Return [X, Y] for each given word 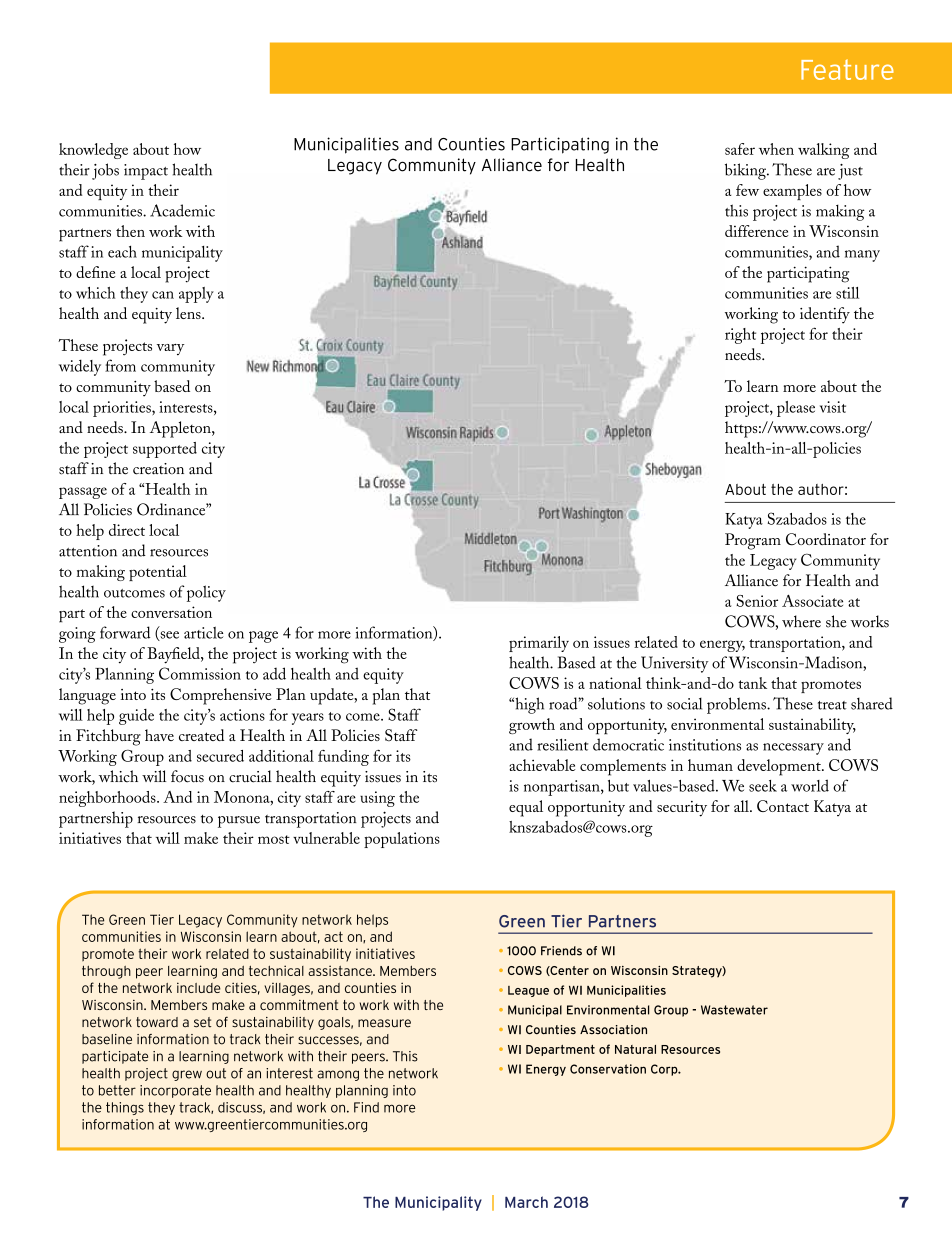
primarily [539, 644]
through [106, 972]
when [776, 149]
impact [146, 172]
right [740, 336]
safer [740, 149]
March [526, 1202]
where [801, 621]
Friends [561, 951]
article [204, 632]
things [125, 1108]
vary [170, 349]
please [796, 409]
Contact [783, 806]
